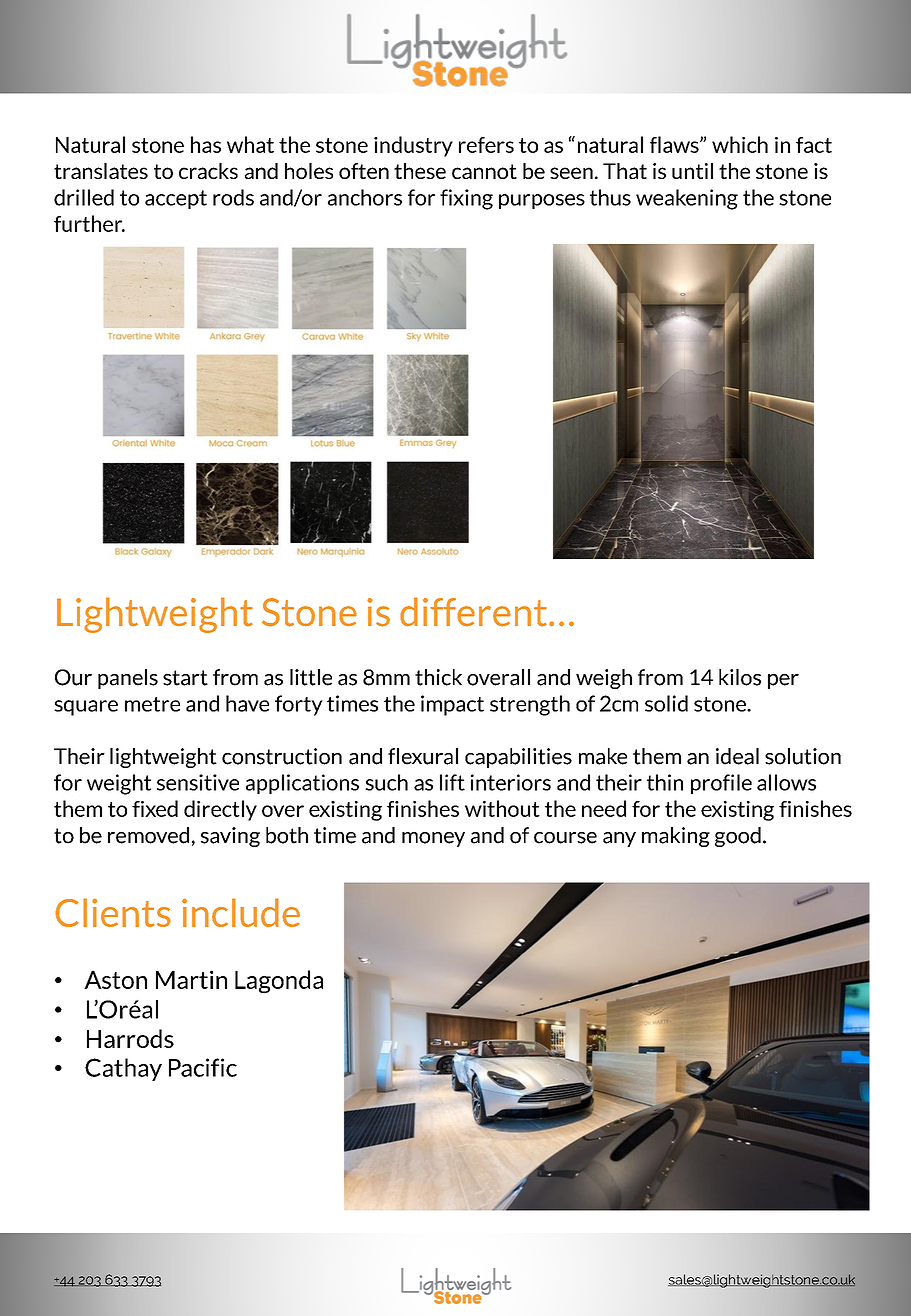  What do you see at coordinates (203, 1067) in the screenshot?
I see `Pacific` at bounding box center [203, 1067].
